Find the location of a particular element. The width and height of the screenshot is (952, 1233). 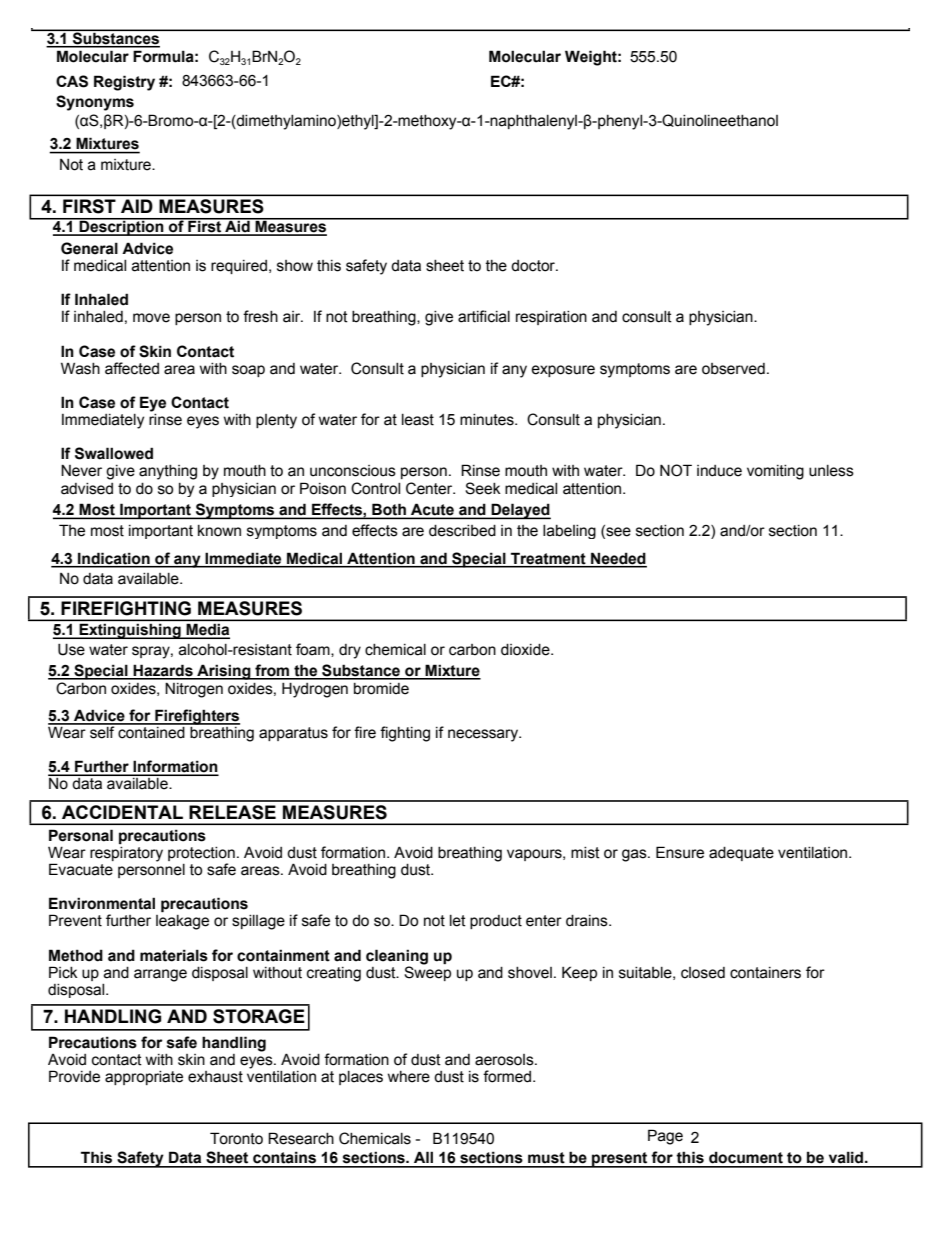

appropriate is located at coordinates (144, 1078).
